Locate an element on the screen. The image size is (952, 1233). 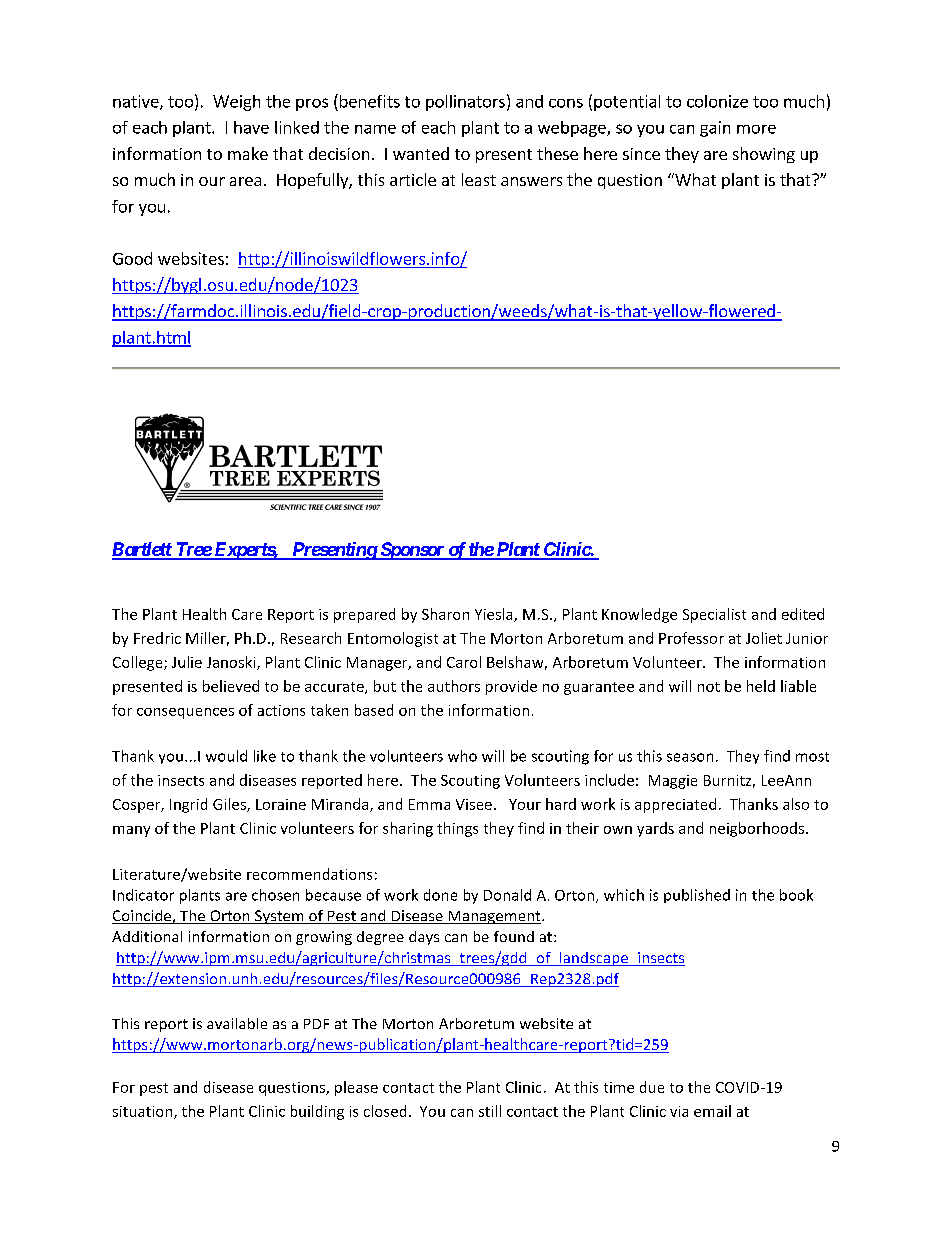
Fredric is located at coordinates (157, 638).
